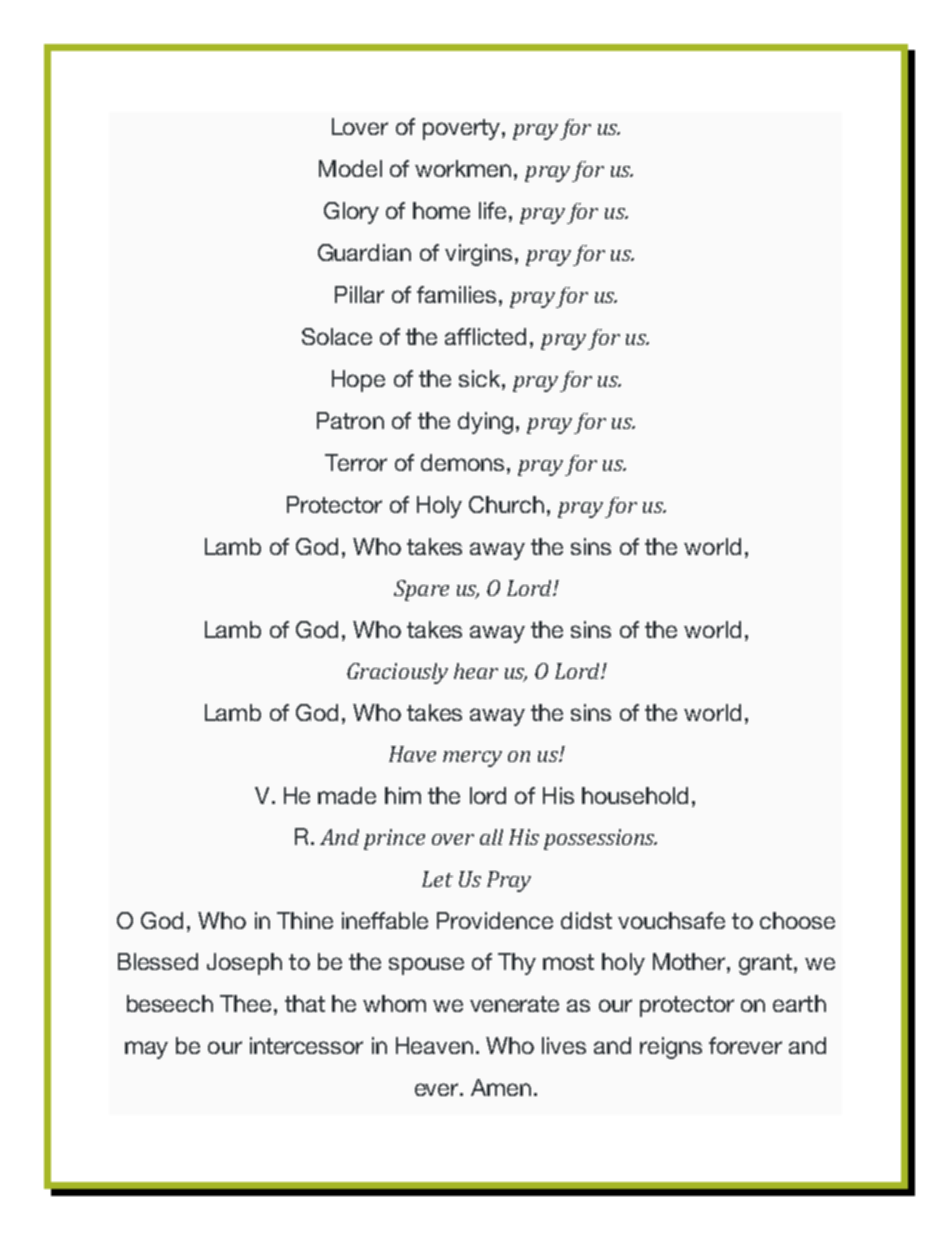 This screenshot has width=952, height=1233. I want to click on vouchsafe, so click(671, 920).
